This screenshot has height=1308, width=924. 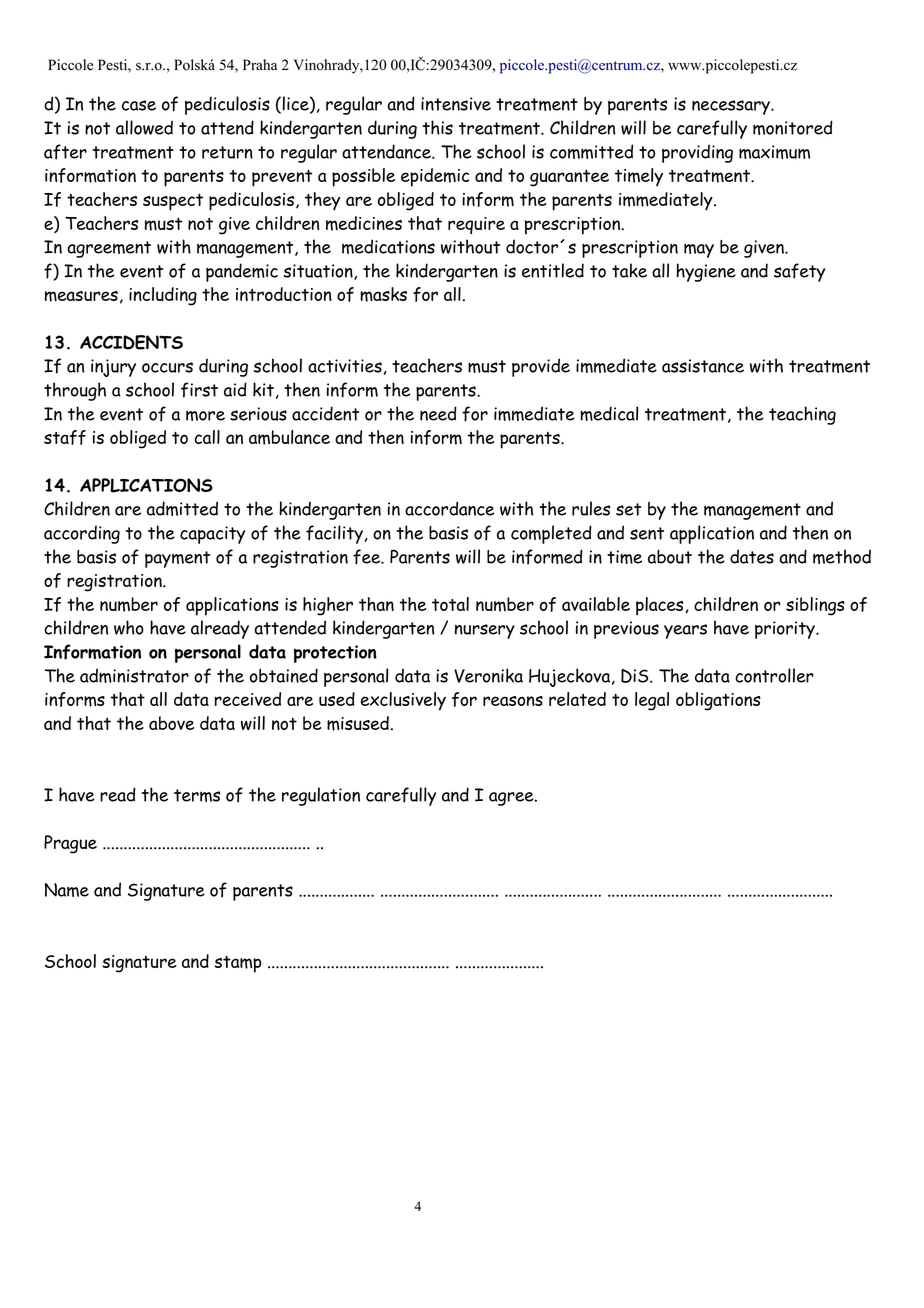 What do you see at coordinates (182, 508) in the screenshot?
I see `admitted` at bounding box center [182, 508].
